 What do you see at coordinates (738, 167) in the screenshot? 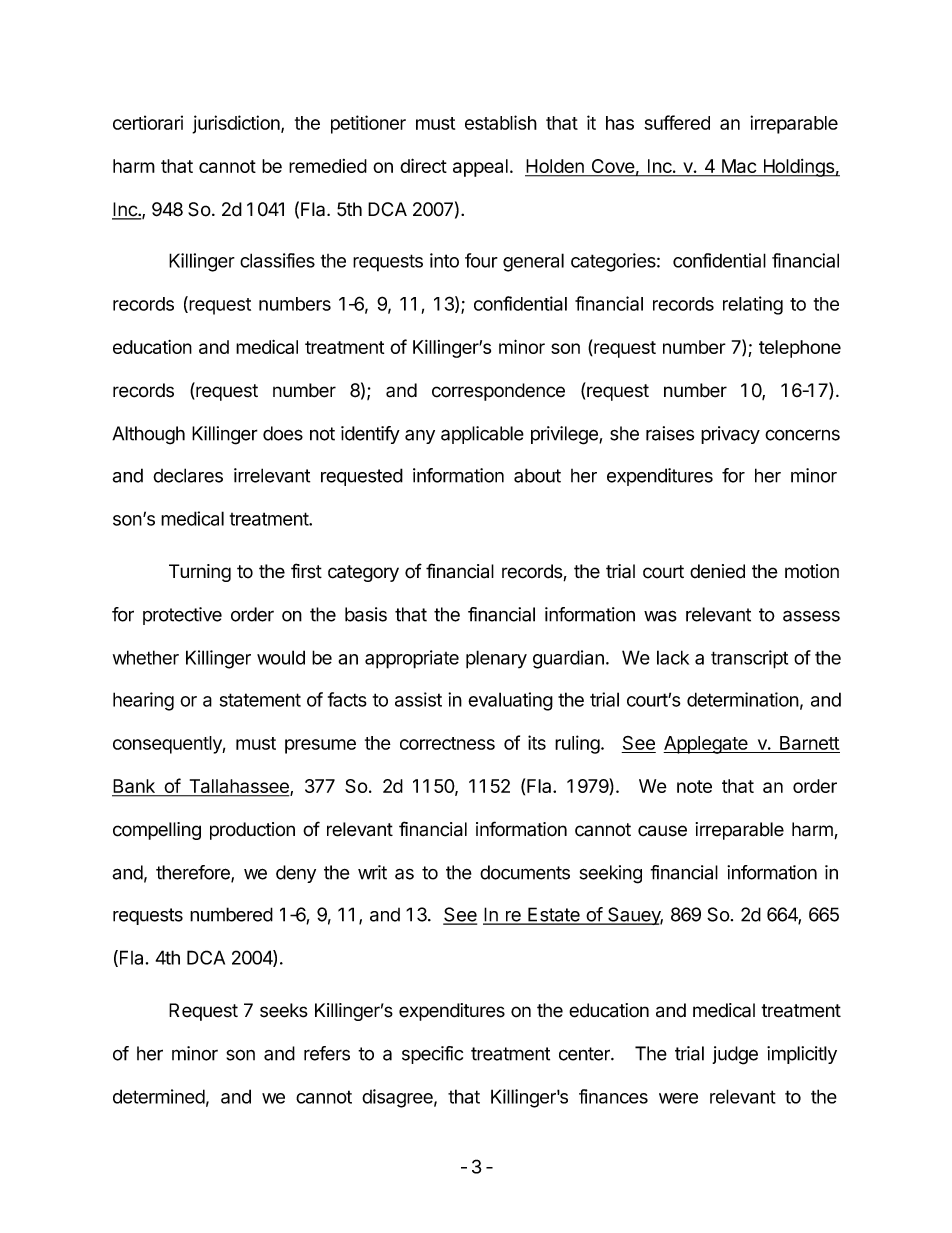
I see `Mac` at bounding box center [738, 167].
